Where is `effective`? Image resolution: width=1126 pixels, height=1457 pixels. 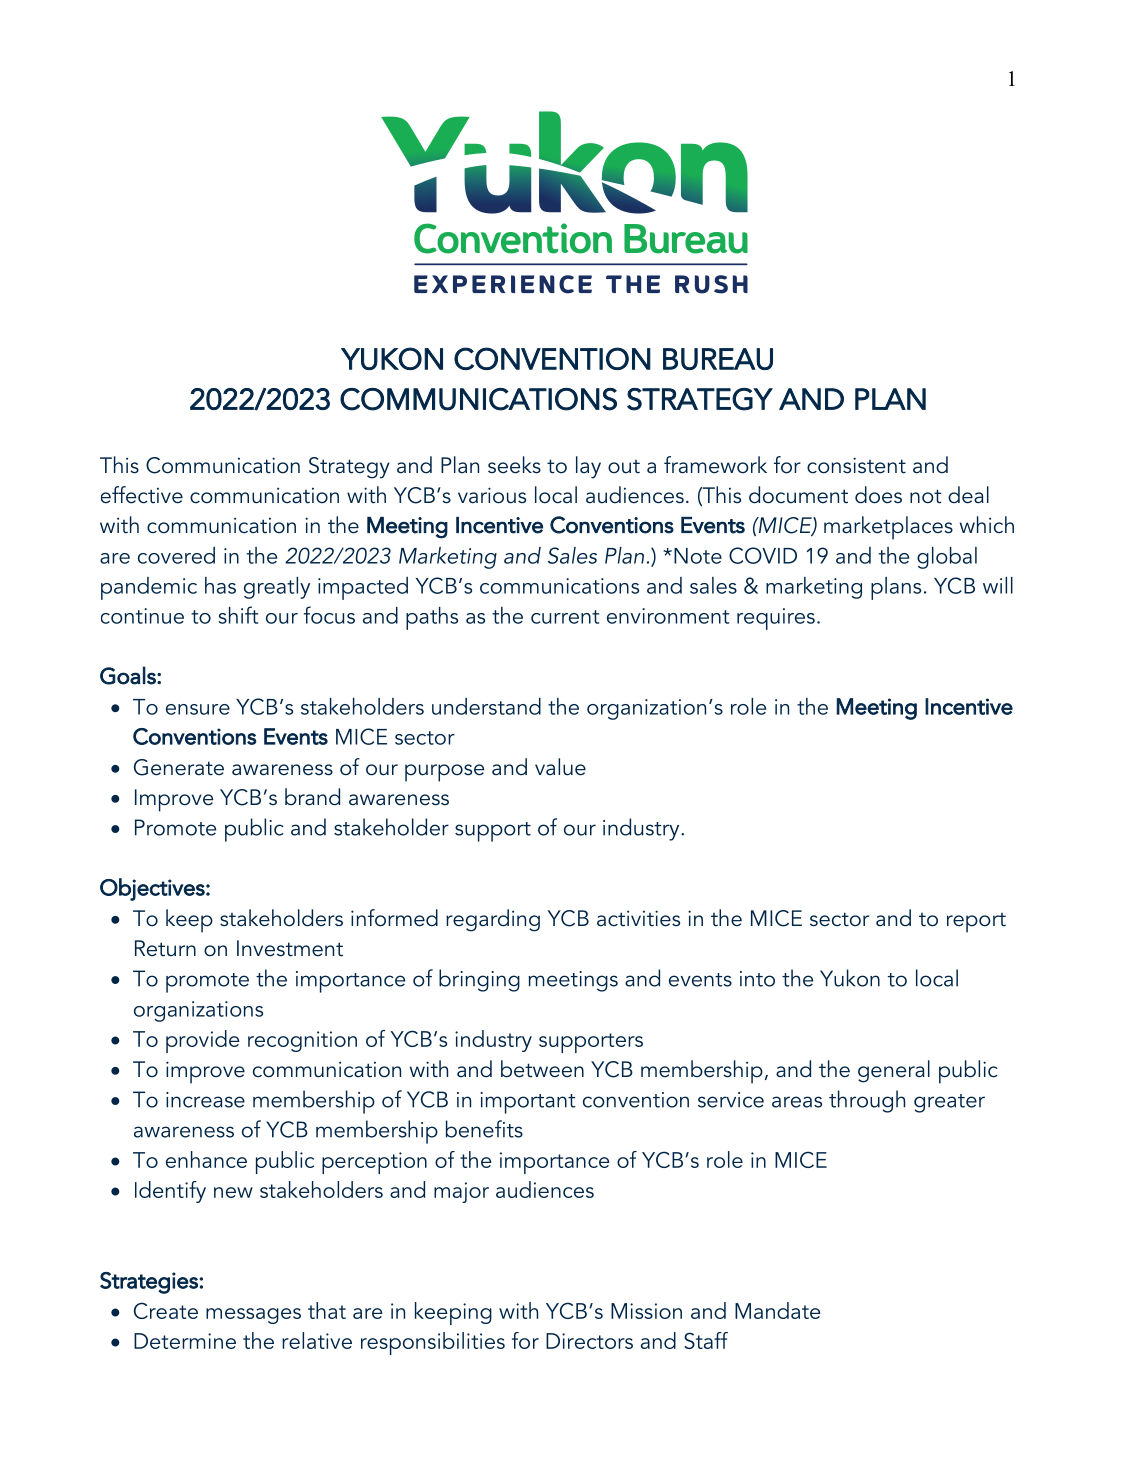
effective is located at coordinates (142, 495).
